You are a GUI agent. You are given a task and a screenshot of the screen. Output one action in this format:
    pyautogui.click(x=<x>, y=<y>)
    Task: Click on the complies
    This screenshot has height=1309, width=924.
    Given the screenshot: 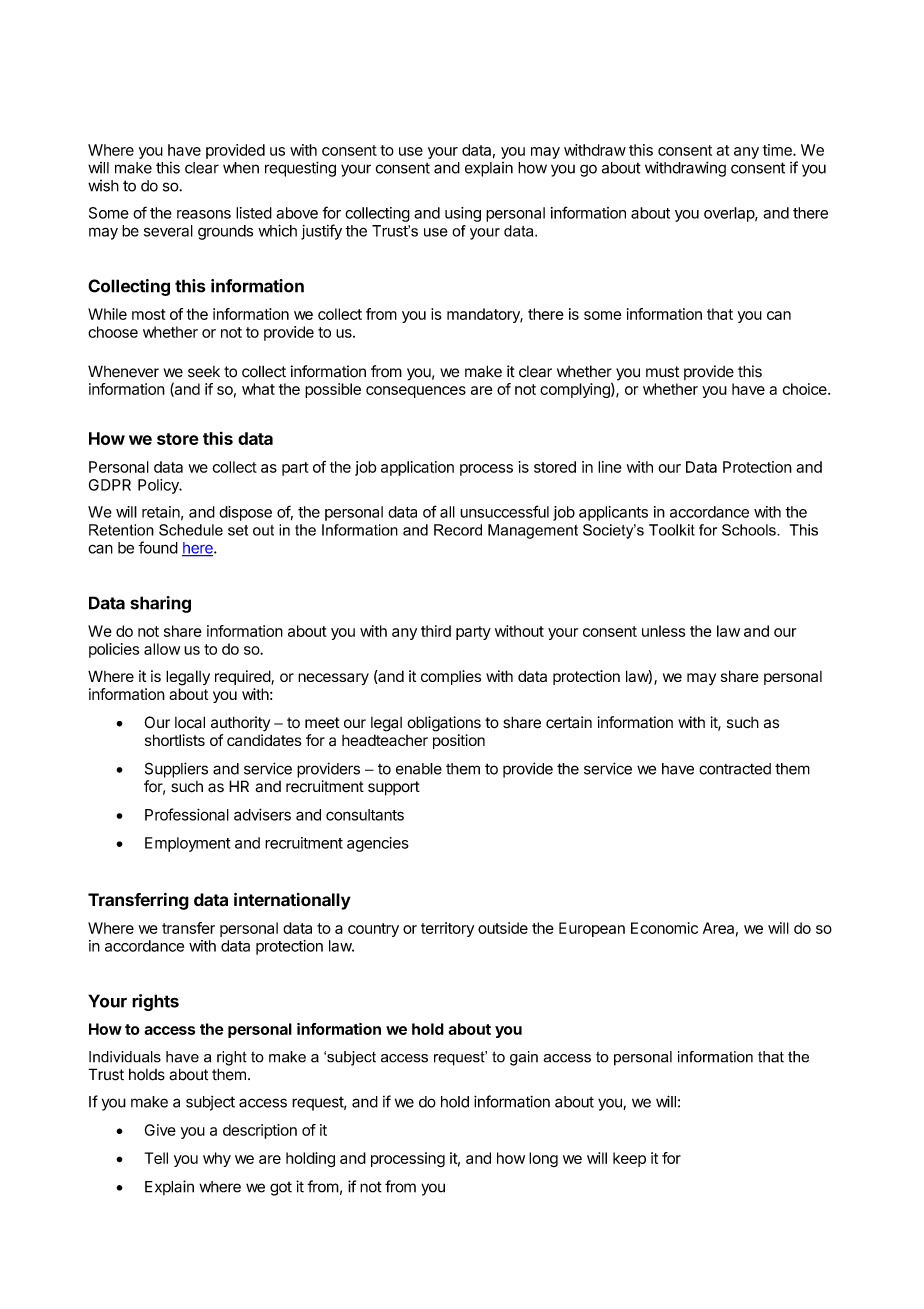 What is the action you would take?
    pyautogui.click(x=451, y=677)
